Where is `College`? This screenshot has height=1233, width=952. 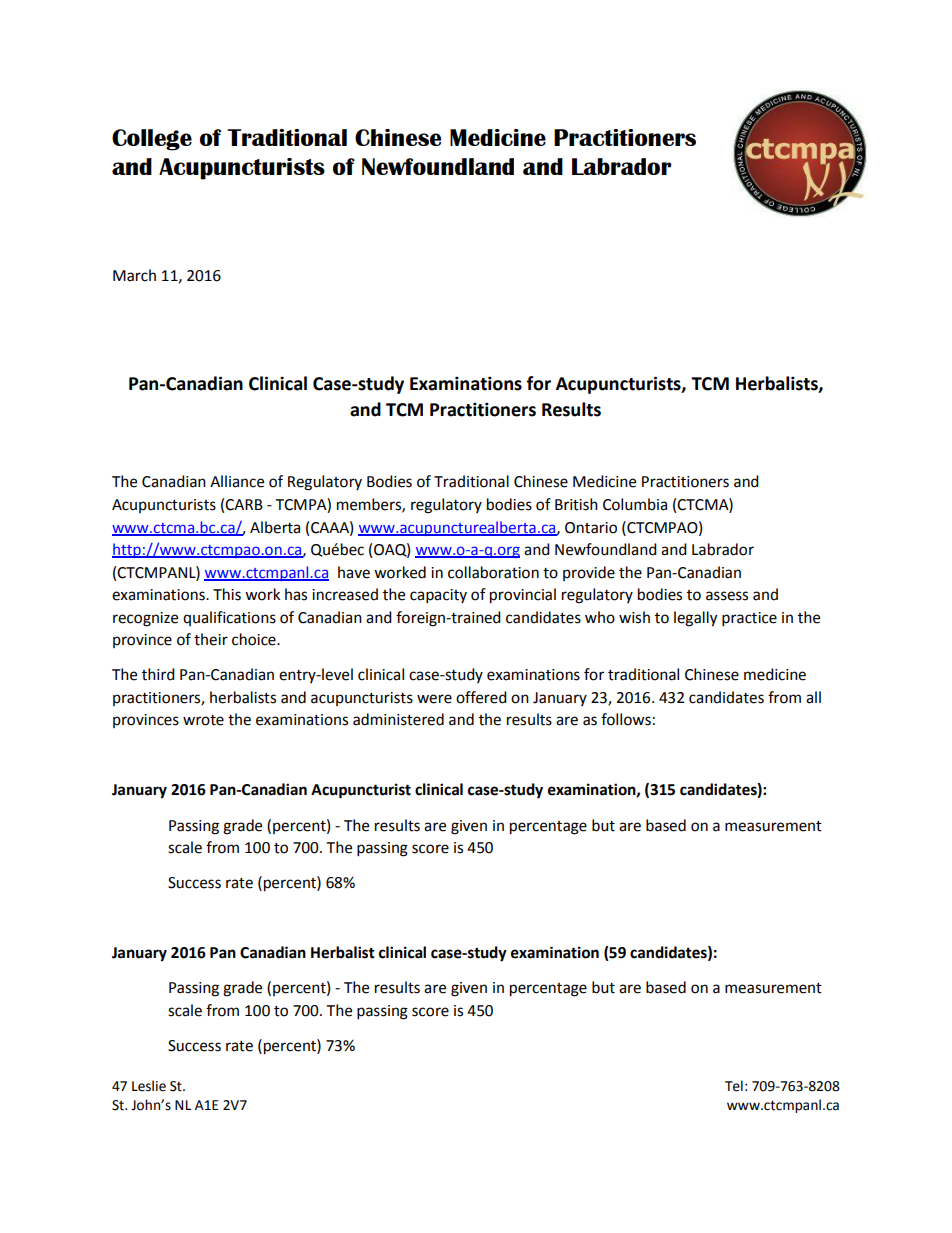 College is located at coordinates (152, 140).
